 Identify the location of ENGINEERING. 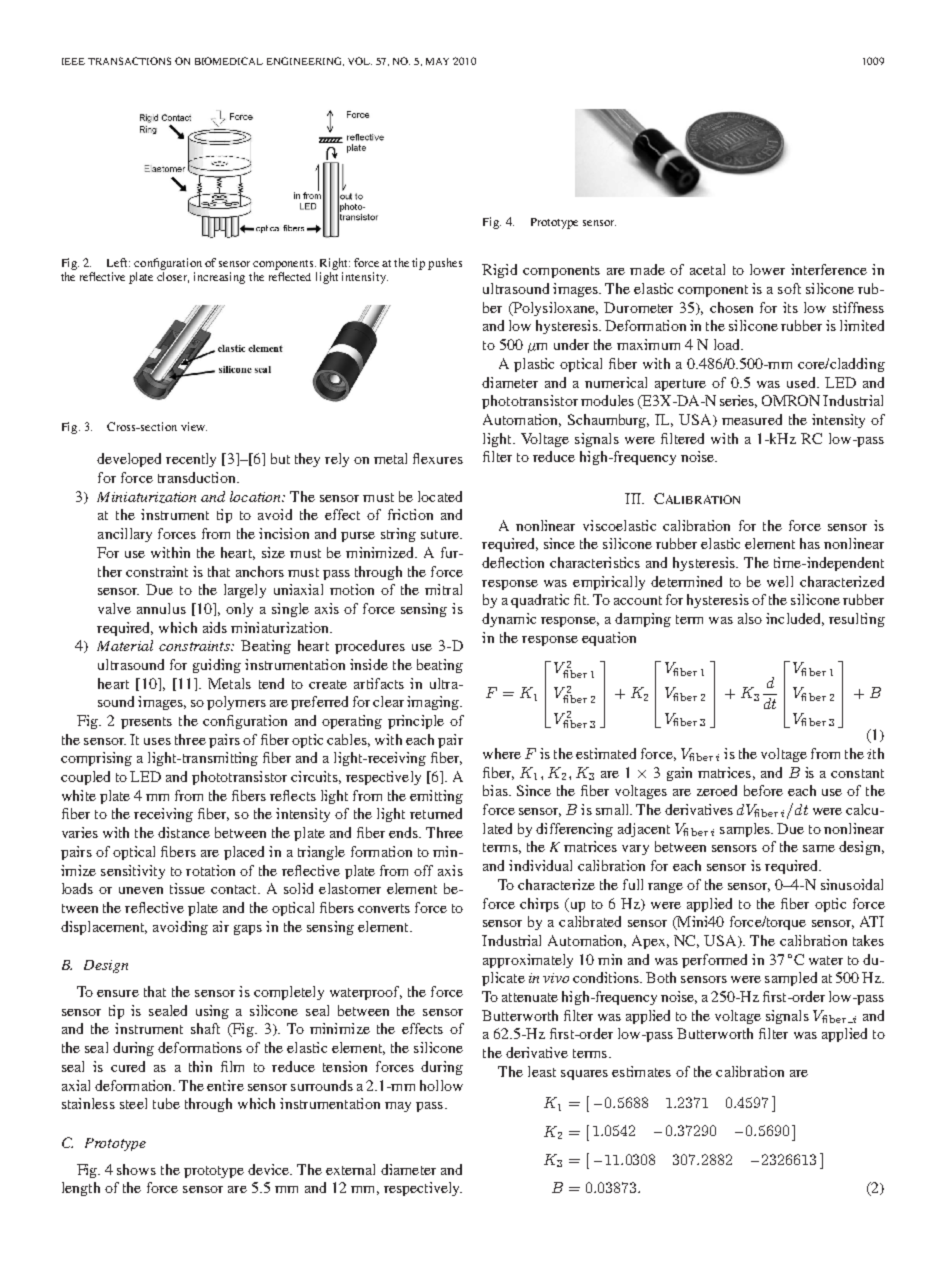
(305, 61).
